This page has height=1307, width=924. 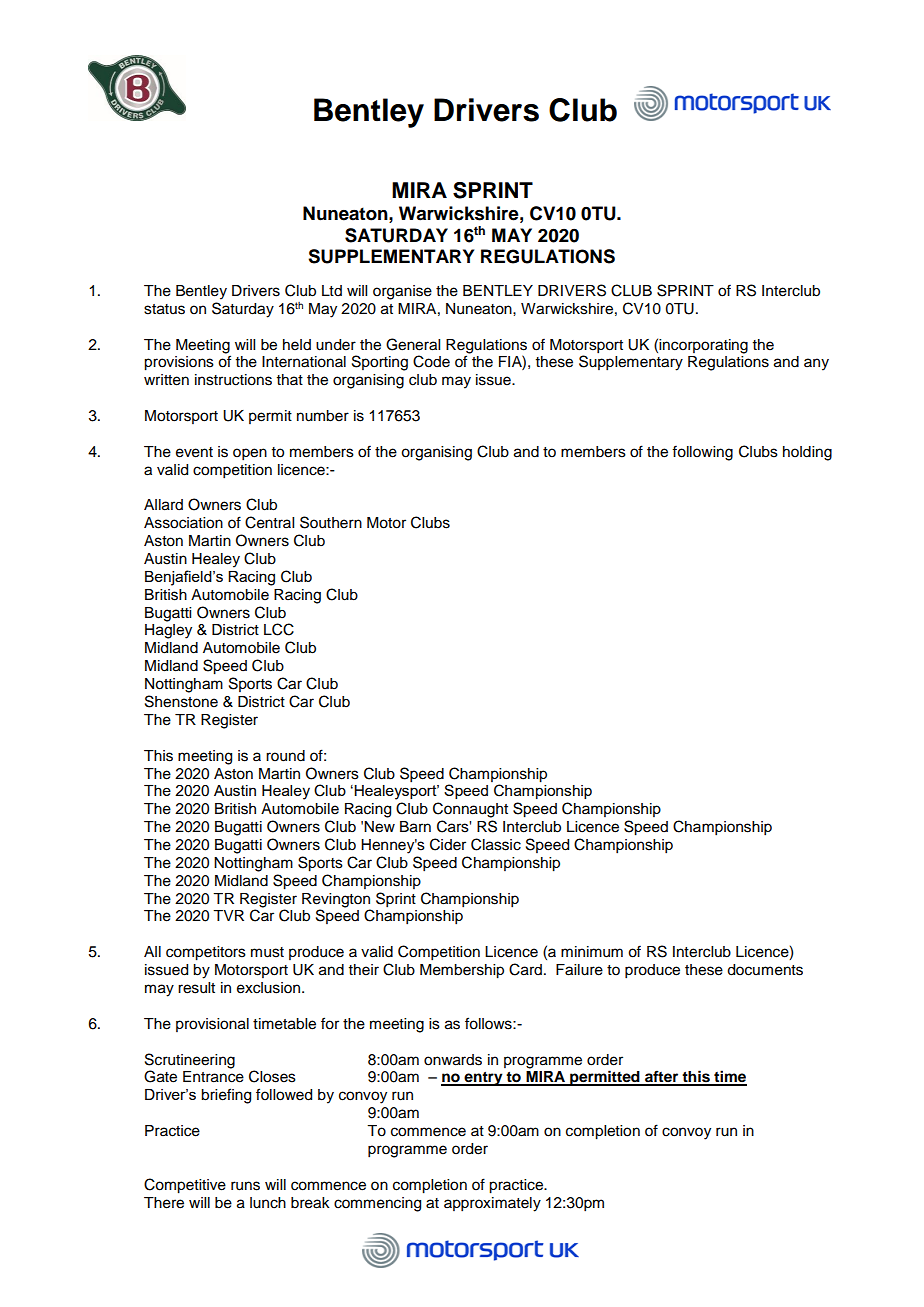 I want to click on runs, so click(x=245, y=1186).
